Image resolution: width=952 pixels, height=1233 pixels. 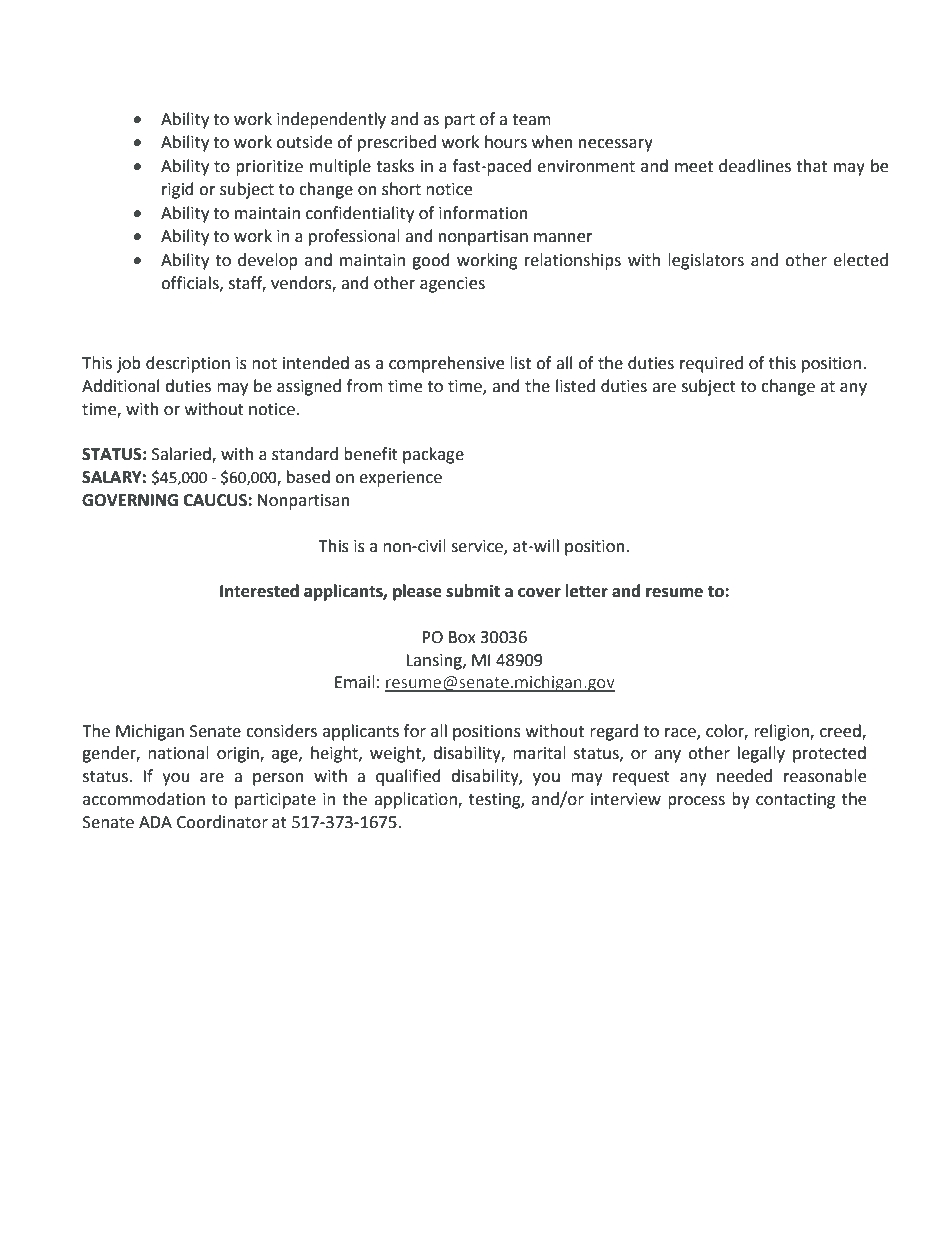 I want to click on develop, so click(x=268, y=261).
